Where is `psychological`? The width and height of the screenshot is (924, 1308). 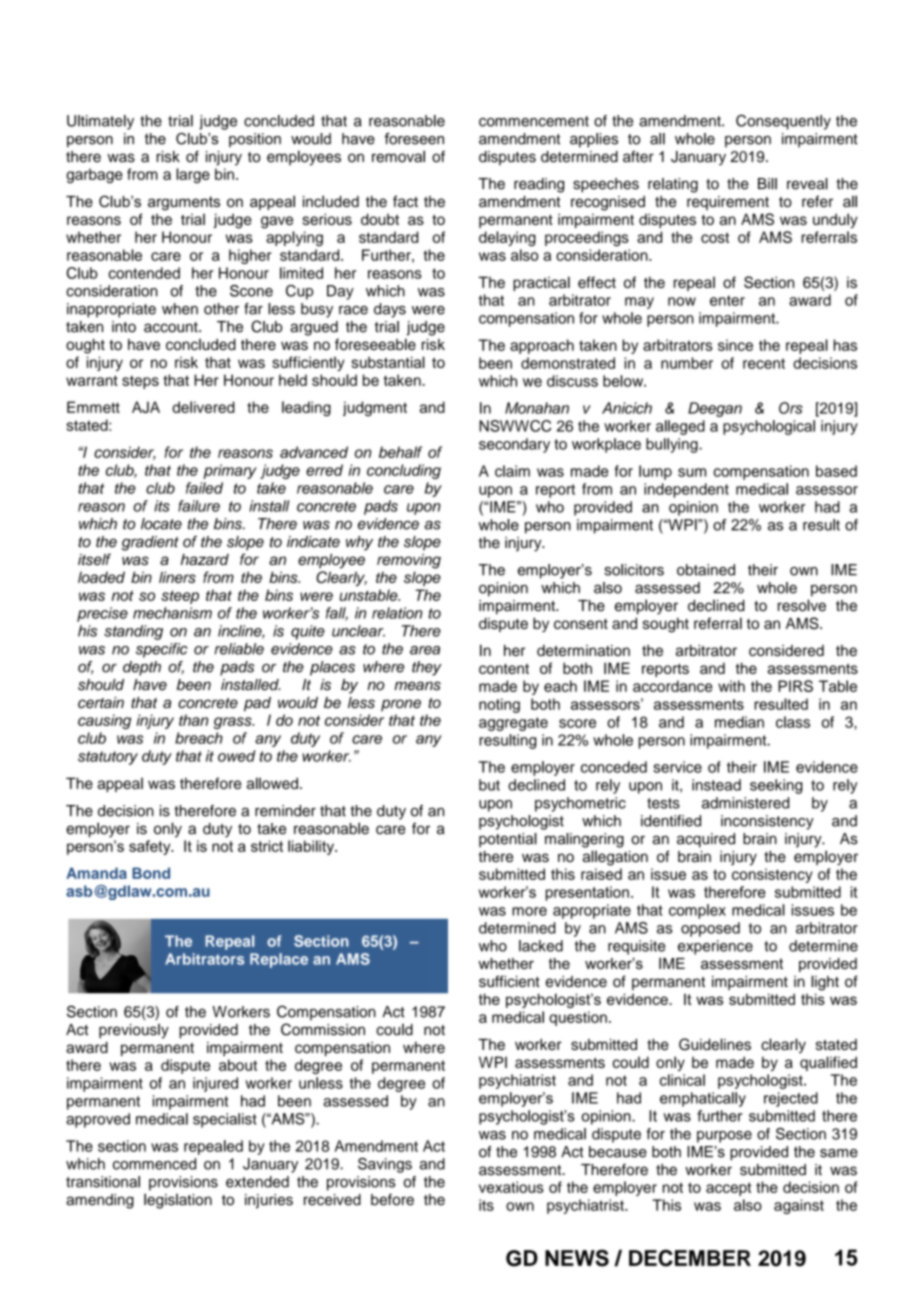
psychological is located at coordinates (769, 427).
